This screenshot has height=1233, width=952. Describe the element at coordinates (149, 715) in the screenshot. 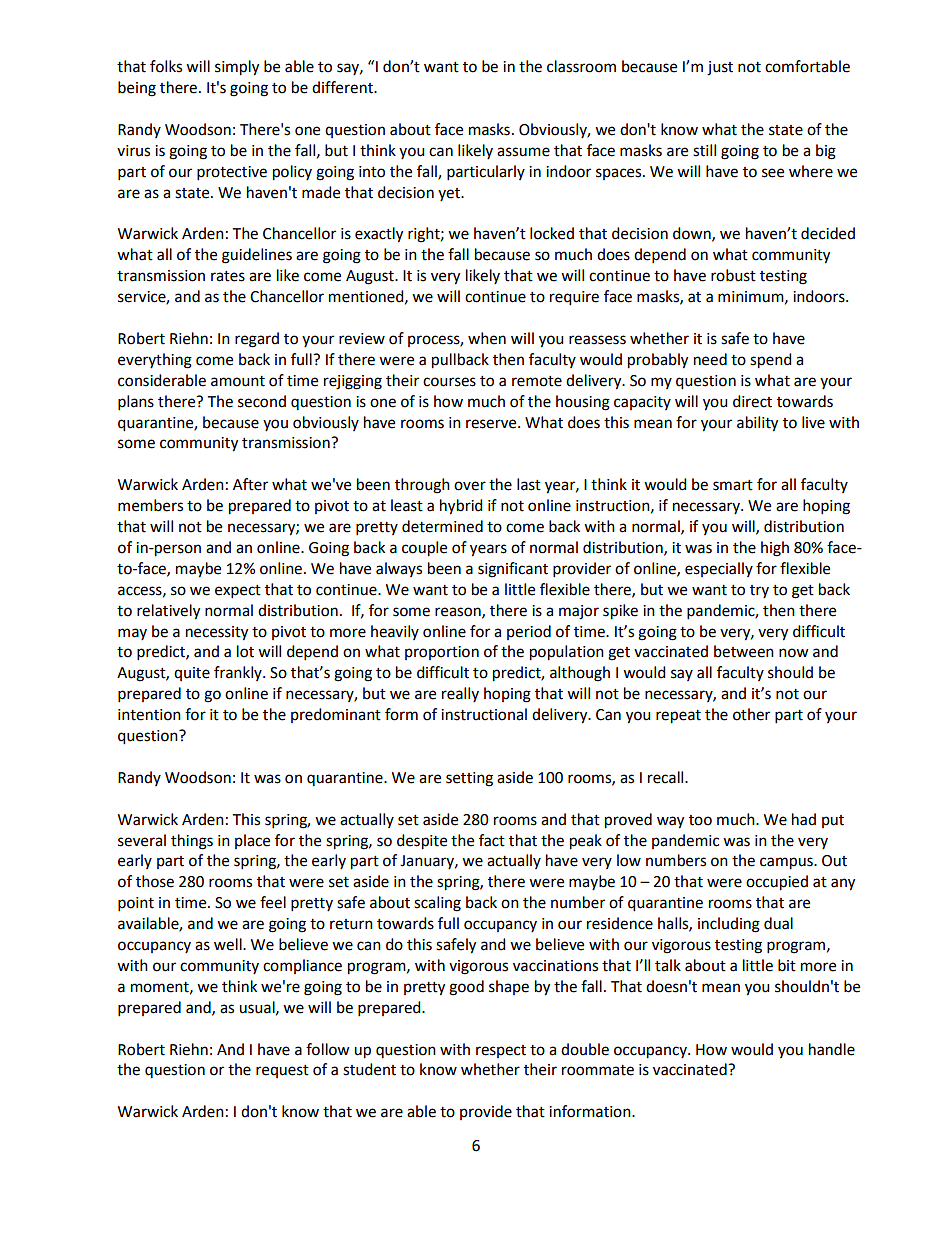

I see `intention` at that location.
